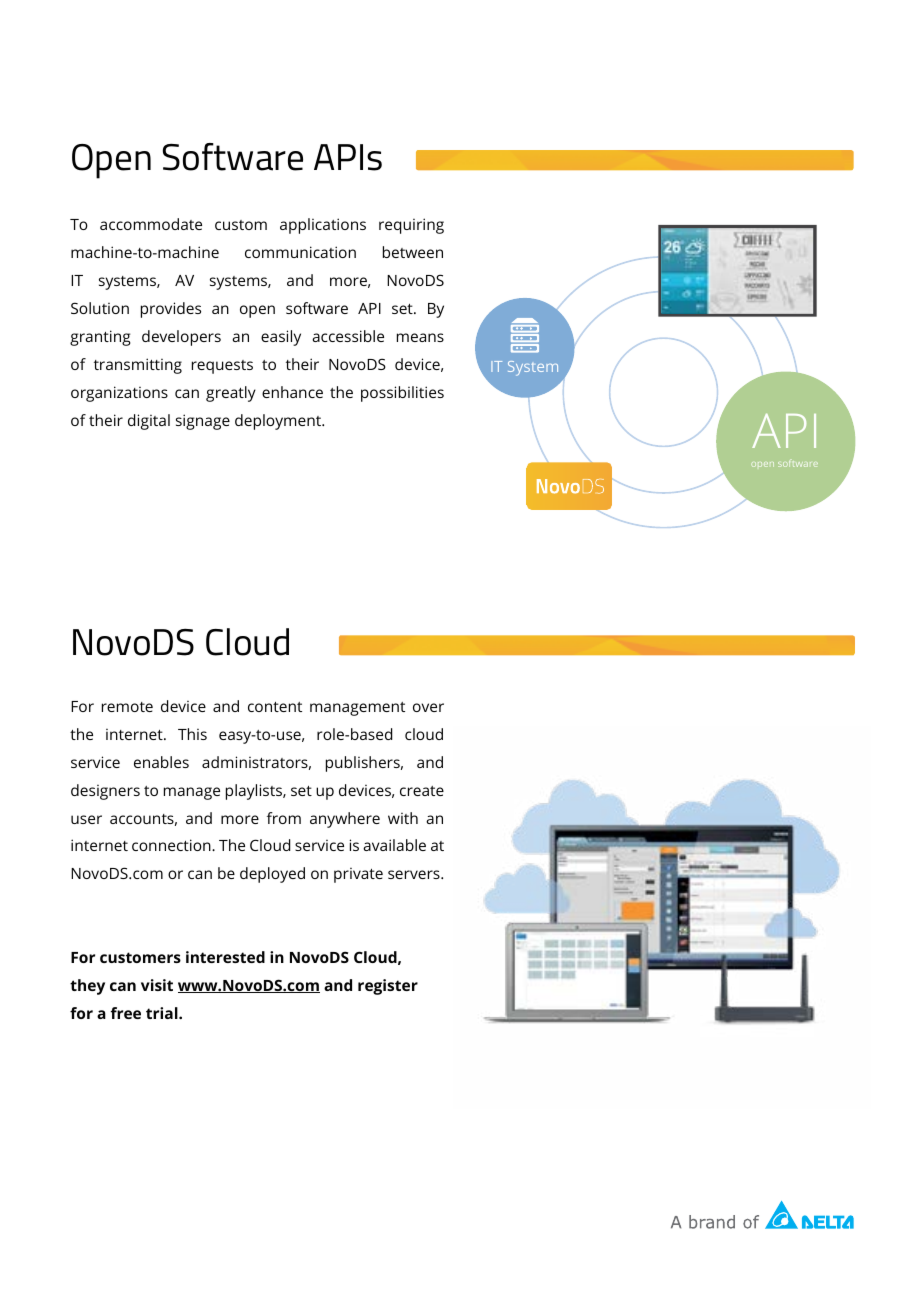 This screenshot has height=1308, width=924. Describe the element at coordinates (275, 707) in the screenshot. I see `content` at that location.
